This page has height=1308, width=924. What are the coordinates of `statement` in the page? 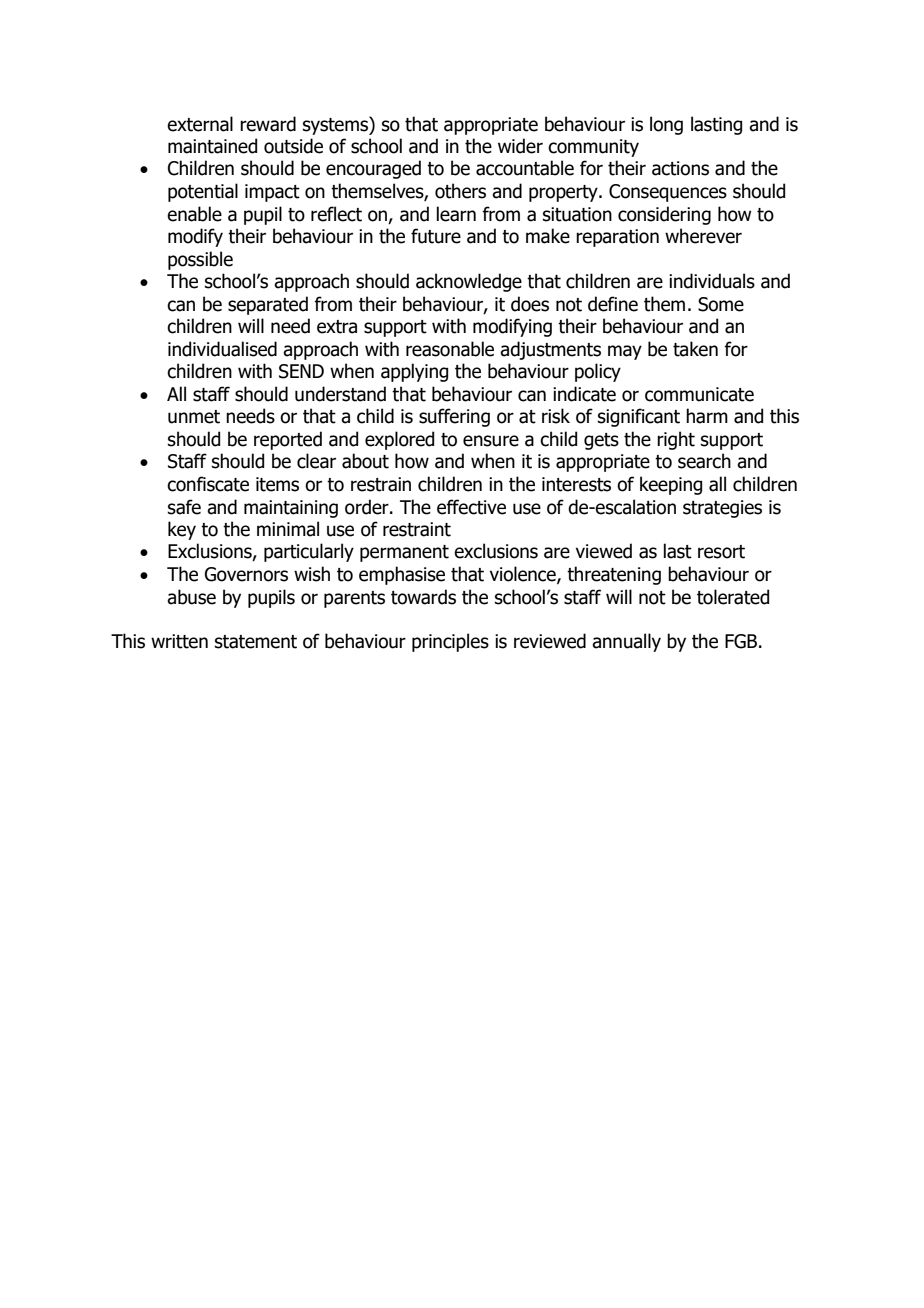 It's located at (256, 642).
